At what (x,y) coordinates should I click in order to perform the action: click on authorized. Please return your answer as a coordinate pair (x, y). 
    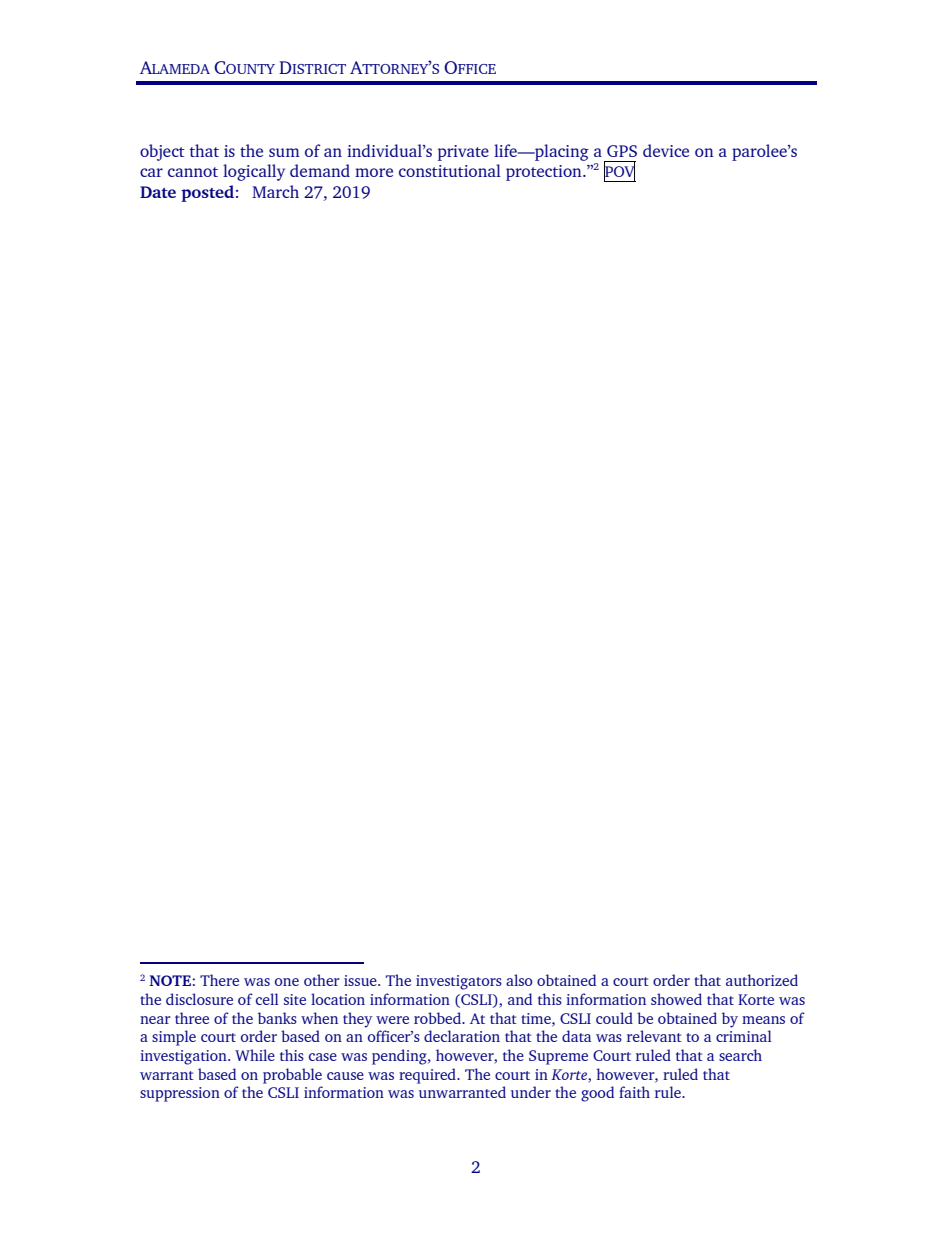
    Looking at the image, I should click on (762, 980).
